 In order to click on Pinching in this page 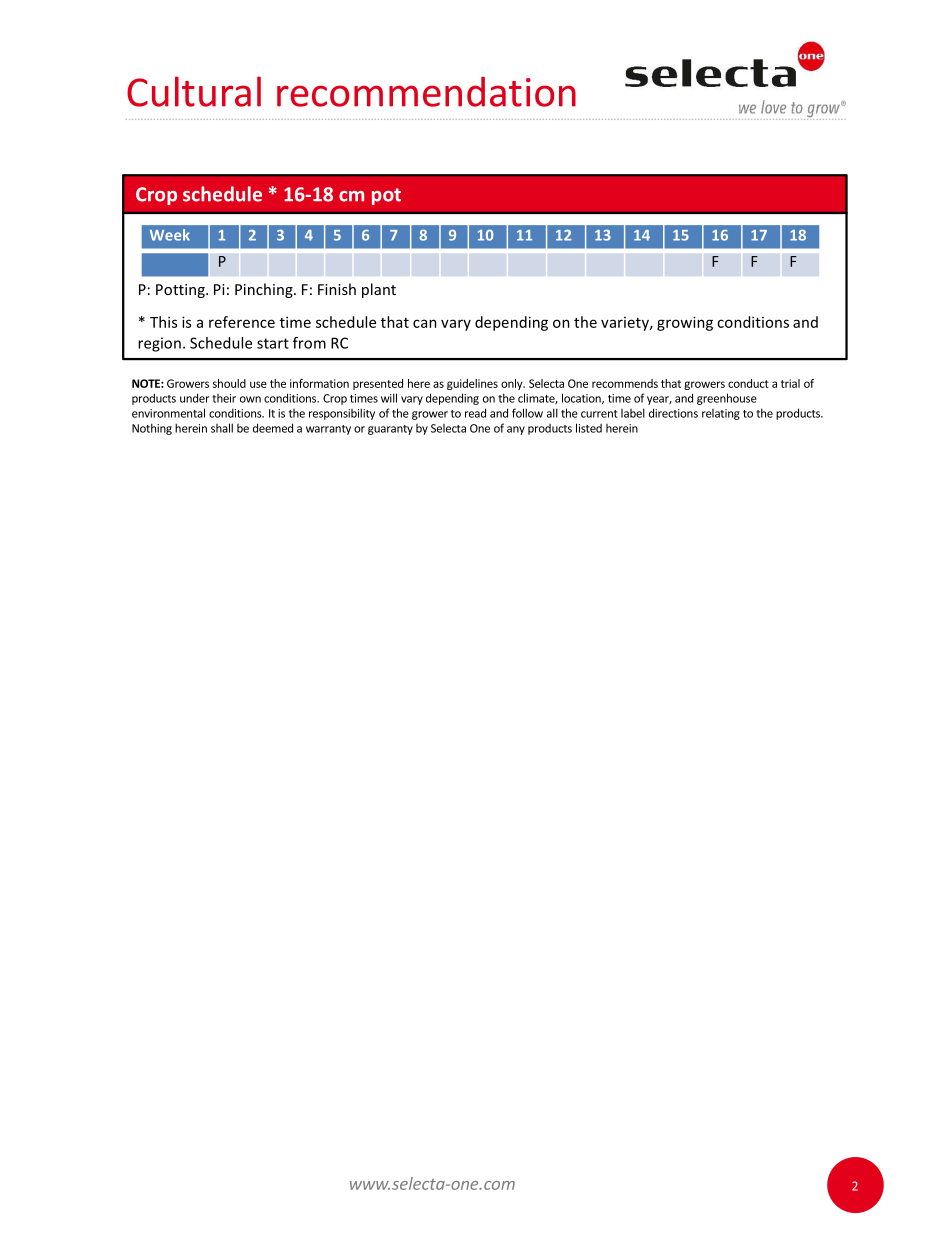, I will do `click(265, 290)`.
